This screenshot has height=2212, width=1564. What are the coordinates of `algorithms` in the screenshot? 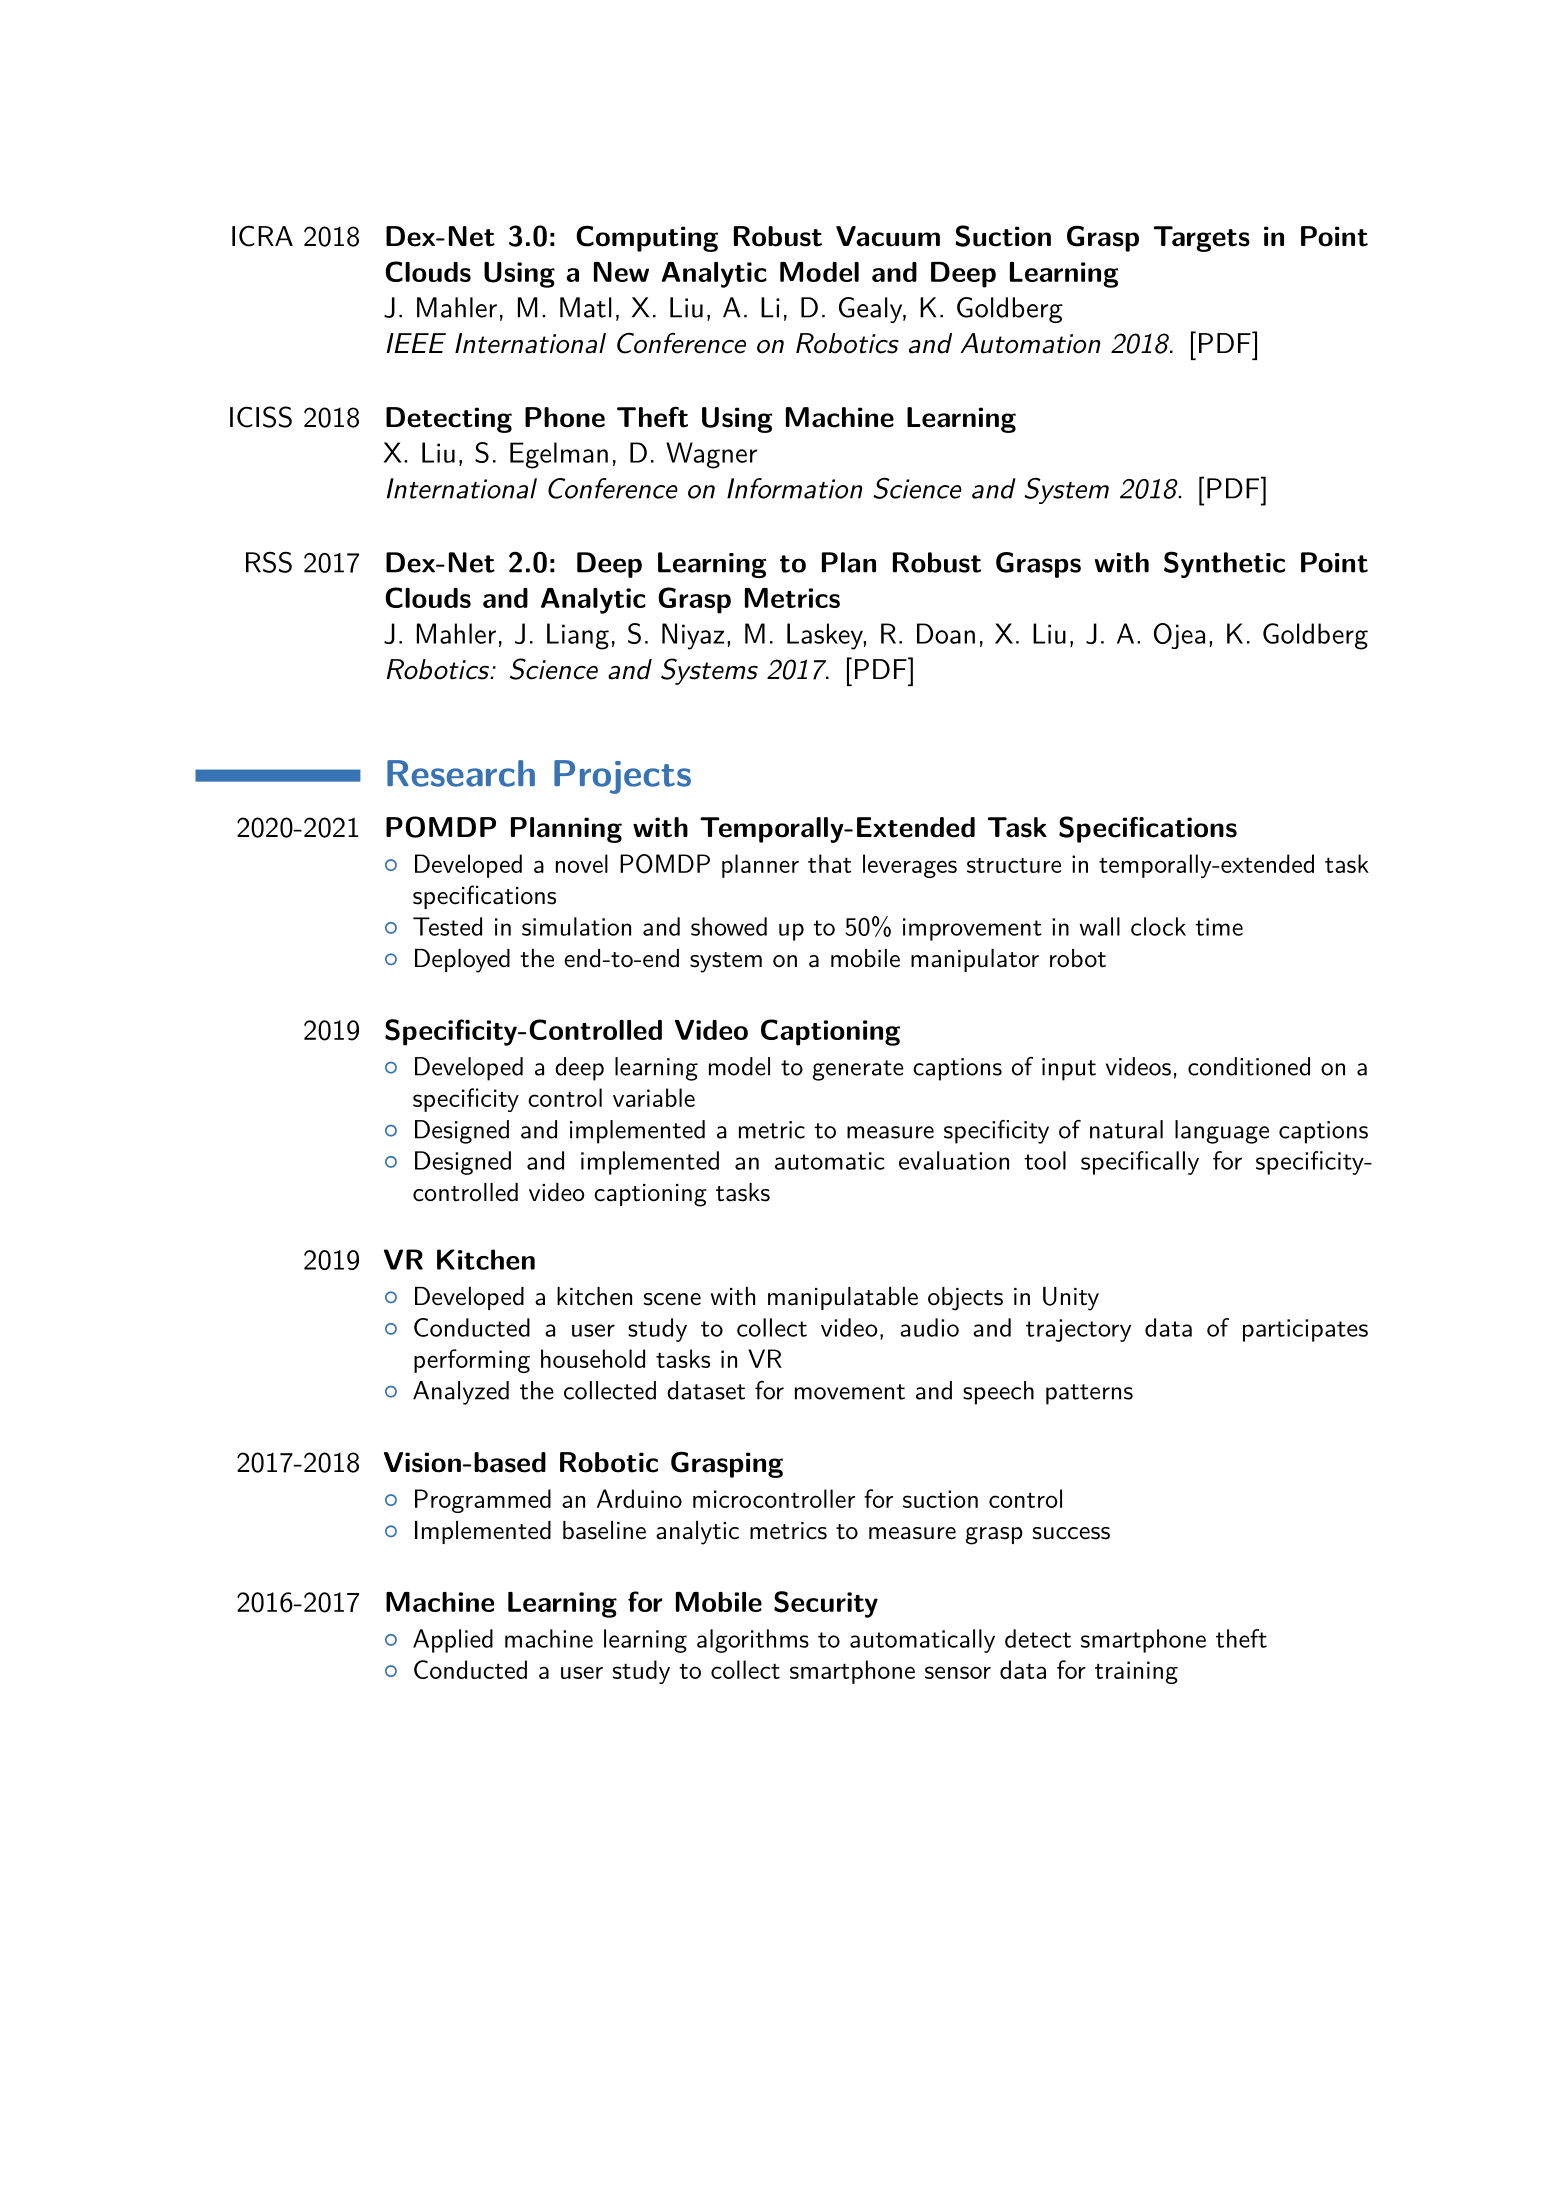 It's located at (753, 1641).
